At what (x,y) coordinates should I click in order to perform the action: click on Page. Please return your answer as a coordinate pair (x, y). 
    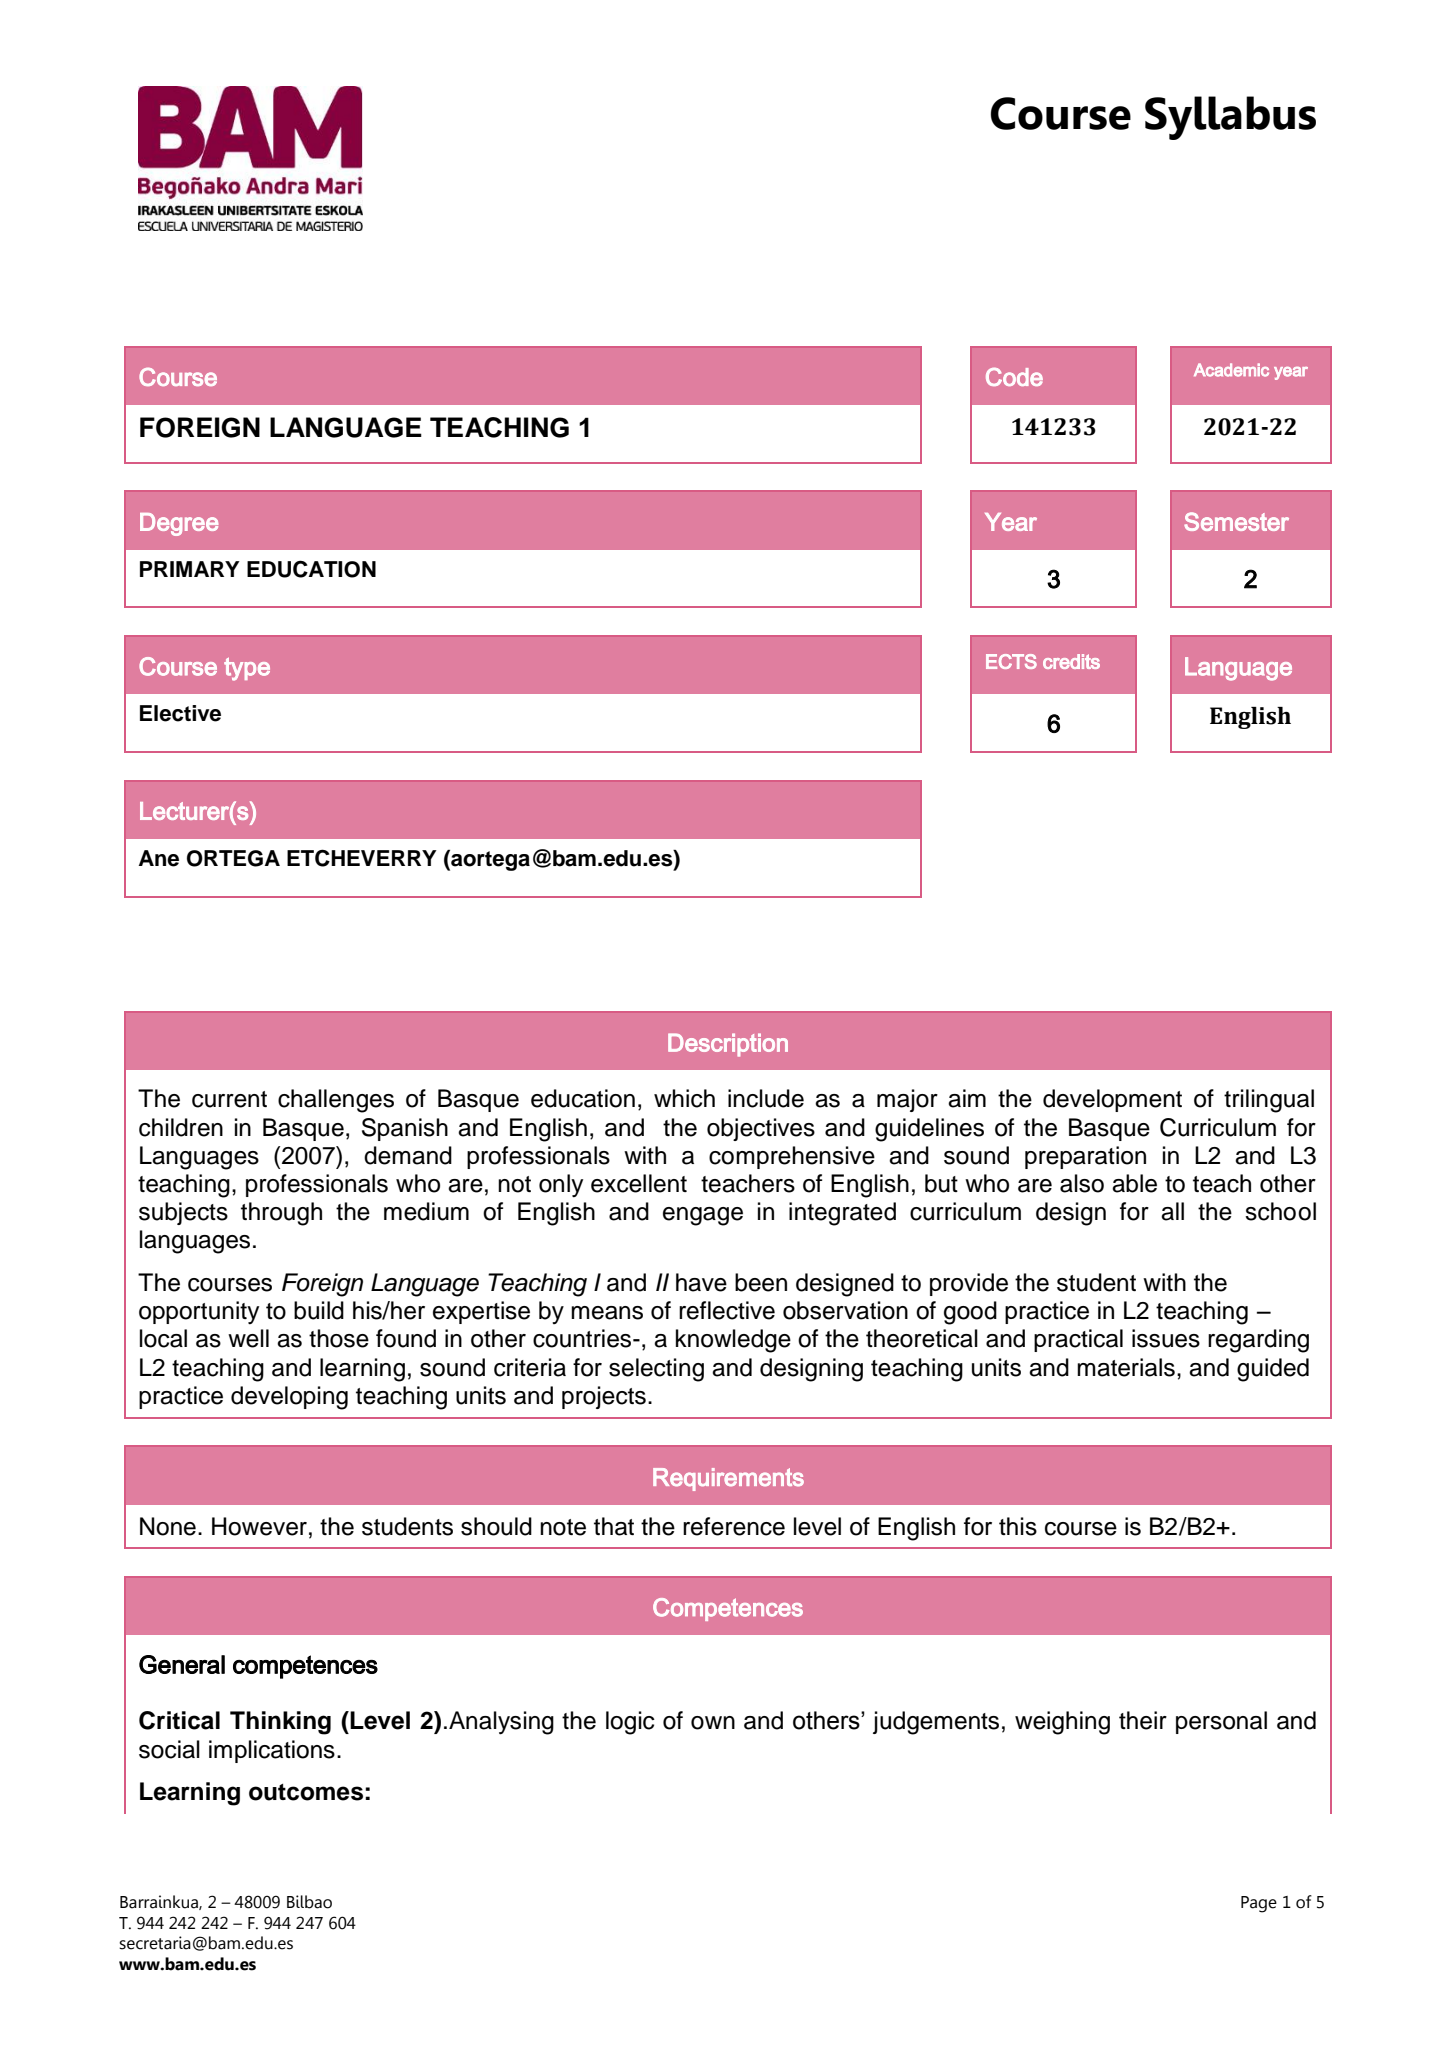
    Looking at the image, I should click on (1259, 1904).
